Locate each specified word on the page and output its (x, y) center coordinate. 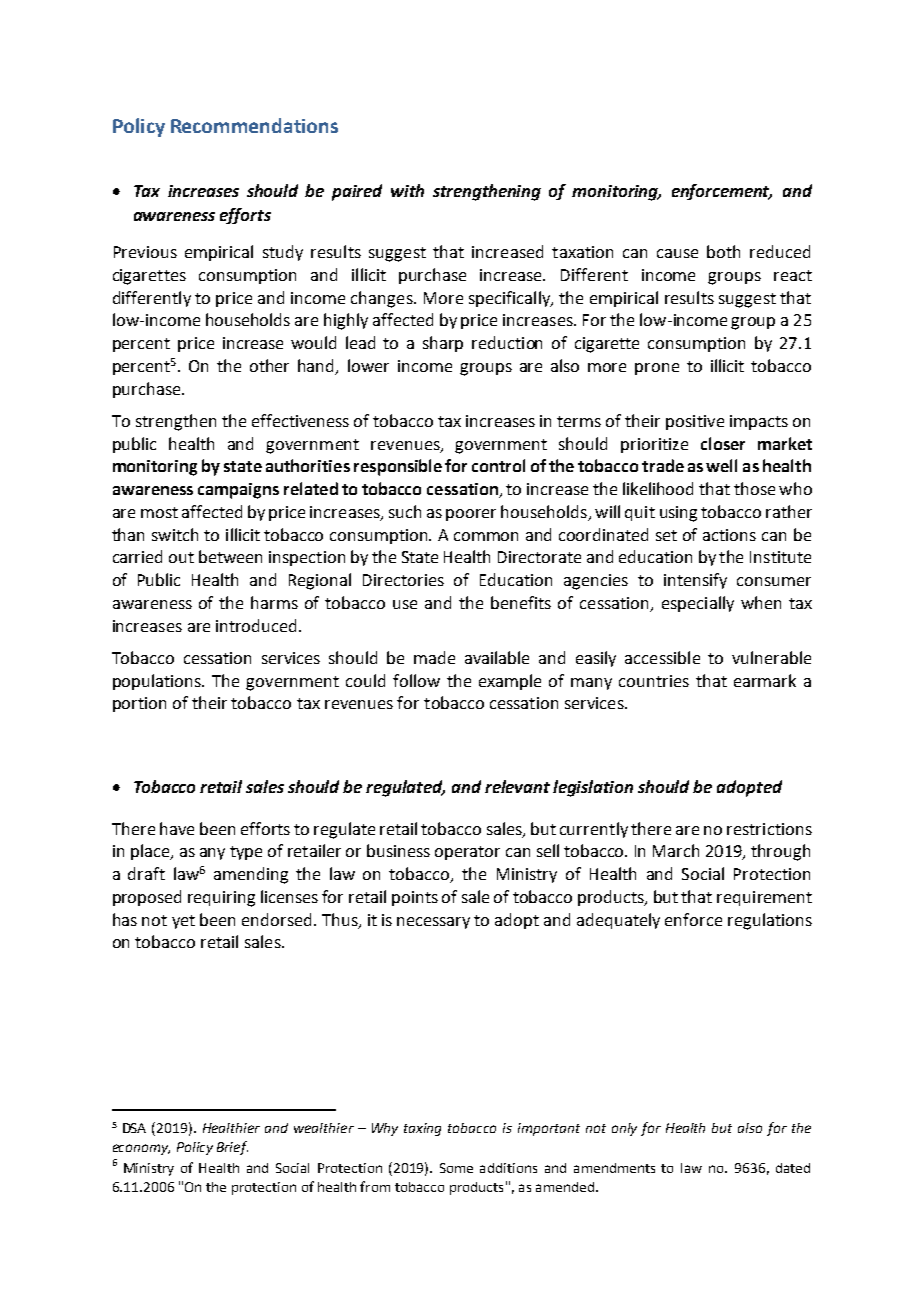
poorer (471, 515)
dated (793, 1168)
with (407, 190)
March (676, 850)
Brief (232, 1148)
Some (456, 1168)
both (723, 251)
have (177, 828)
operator (467, 853)
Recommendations (254, 125)
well (721, 465)
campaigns (238, 491)
